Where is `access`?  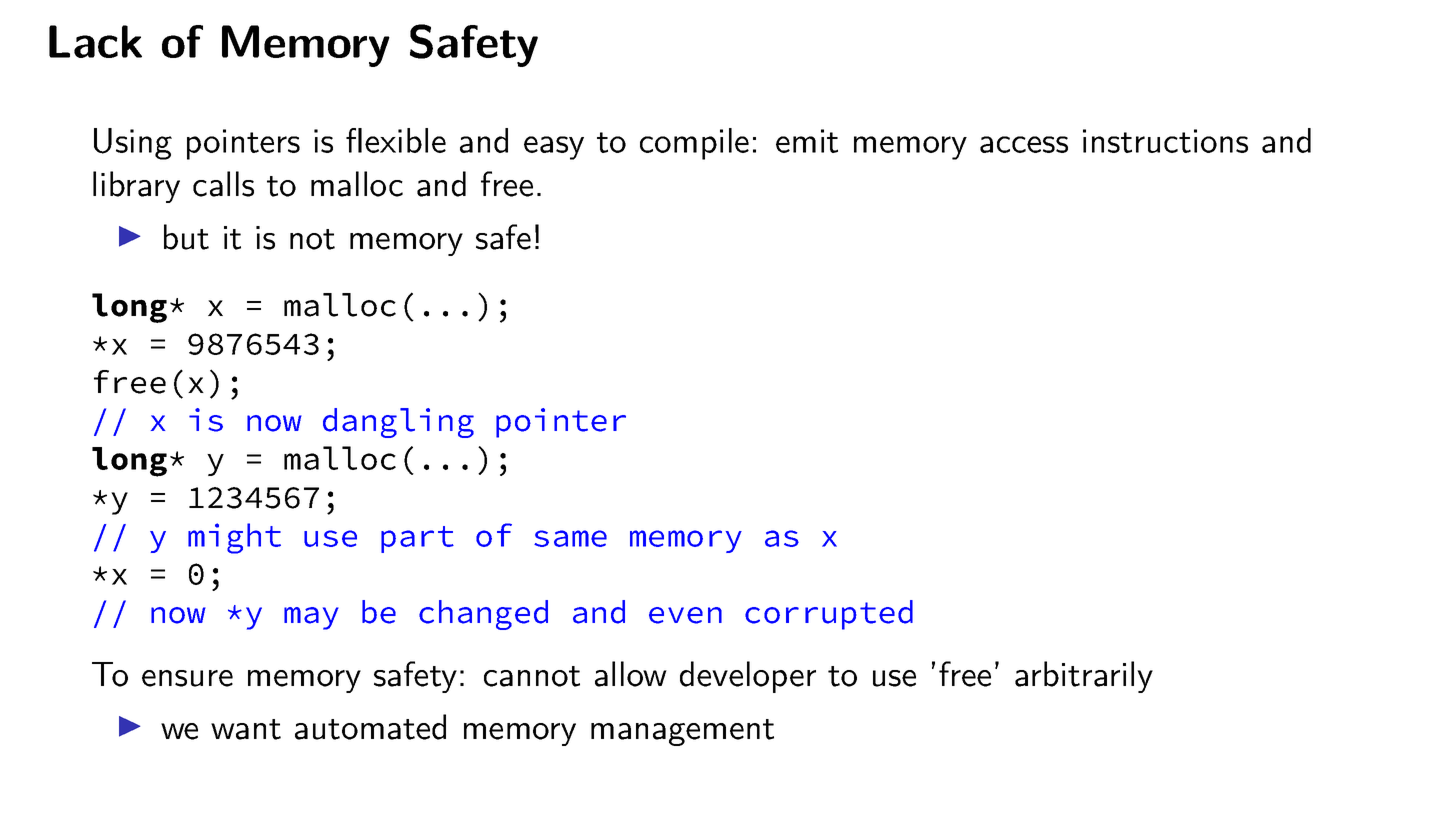
access is located at coordinates (1024, 144).
